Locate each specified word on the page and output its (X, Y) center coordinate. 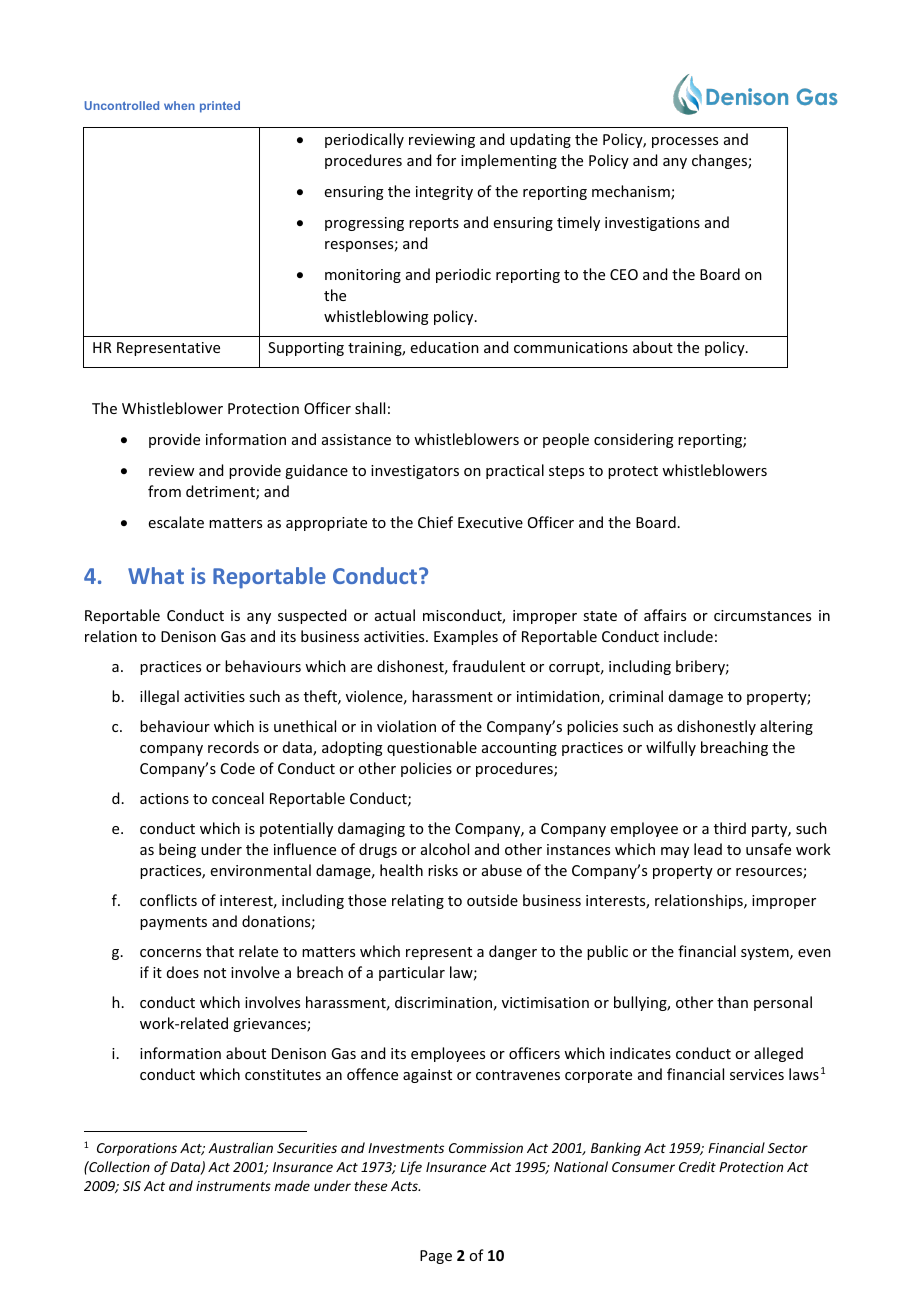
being (177, 850)
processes (685, 142)
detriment (221, 492)
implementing (509, 161)
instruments (233, 1186)
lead (708, 849)
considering (634, 440)
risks (443, 870)
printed (220, 107)
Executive (490, 522)
